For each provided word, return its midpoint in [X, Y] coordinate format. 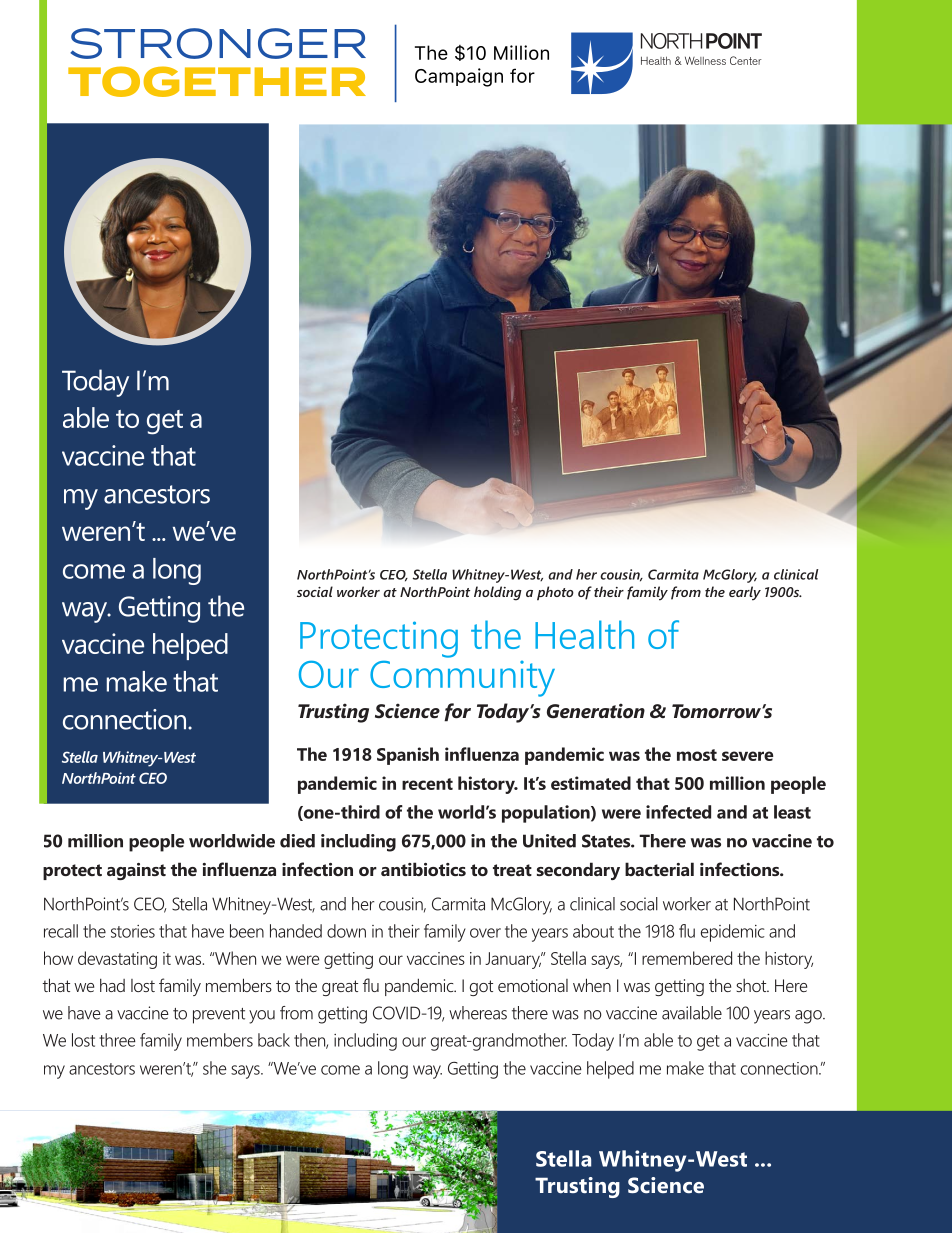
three [117, 1040]
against [136, 871]
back [274, 1040]
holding [498, 593]
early [745, 593]
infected [678, 812]
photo [555, 593]
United [549, 841]
